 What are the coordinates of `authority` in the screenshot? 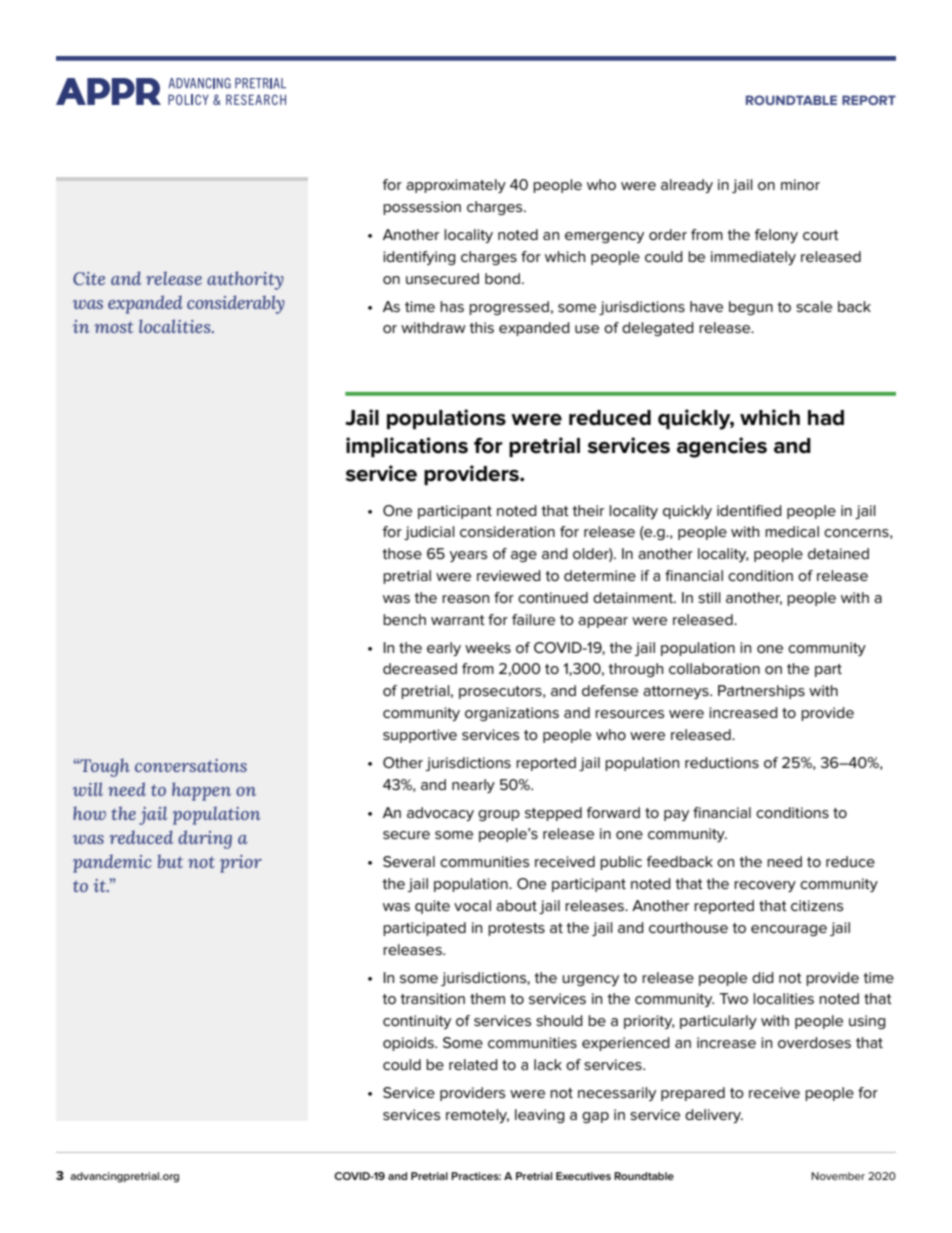 It's located at (245, 280).
